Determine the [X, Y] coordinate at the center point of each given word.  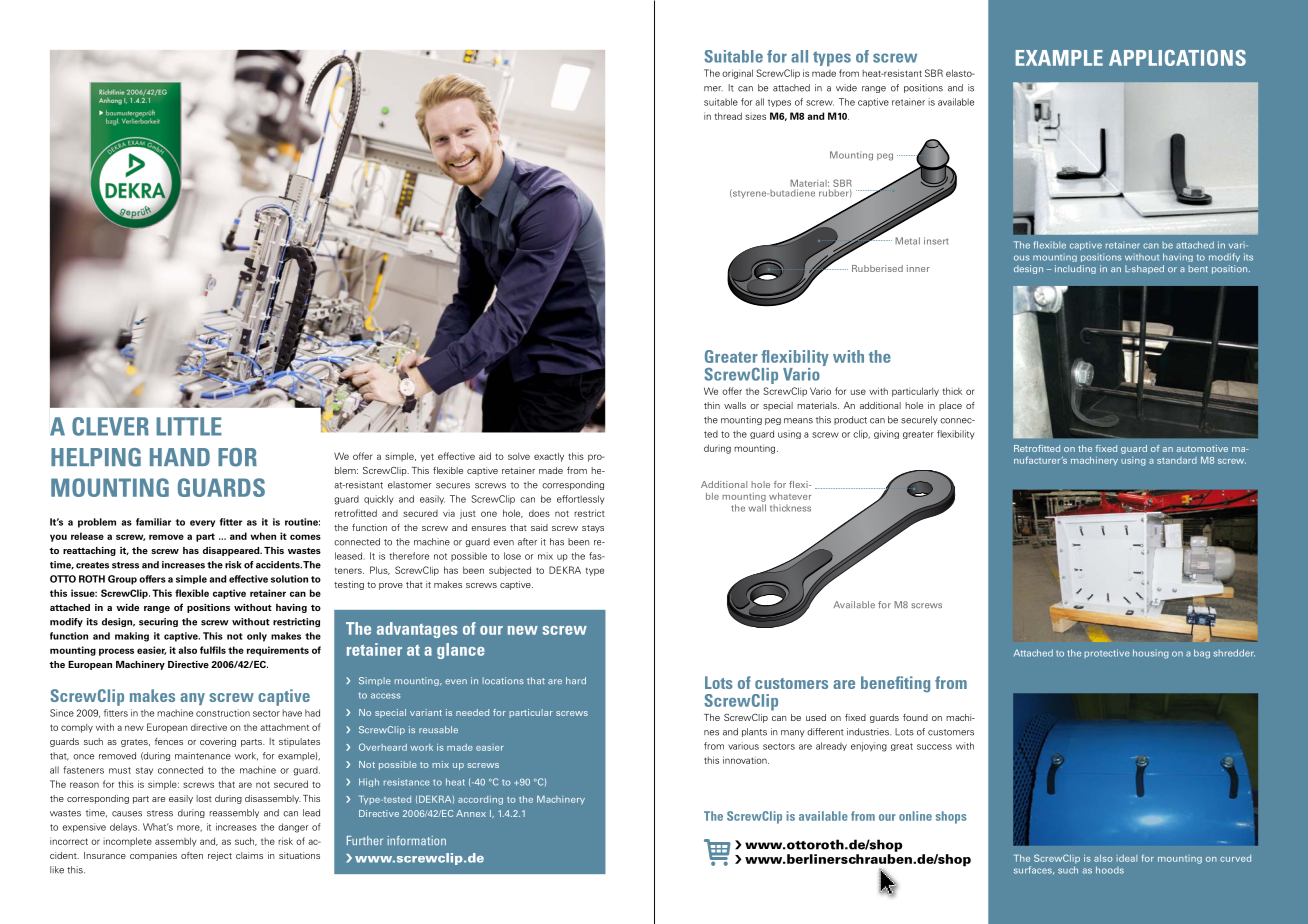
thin [712, 405]
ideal [1127, 858]
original [737, 74]
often [192, 855]
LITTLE [189, 426]
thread [728, 116]
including [1075, 269]
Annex [471, 813]
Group [122, 580]
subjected [510, 571]
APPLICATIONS [1177, 58]
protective [1107, 653]
